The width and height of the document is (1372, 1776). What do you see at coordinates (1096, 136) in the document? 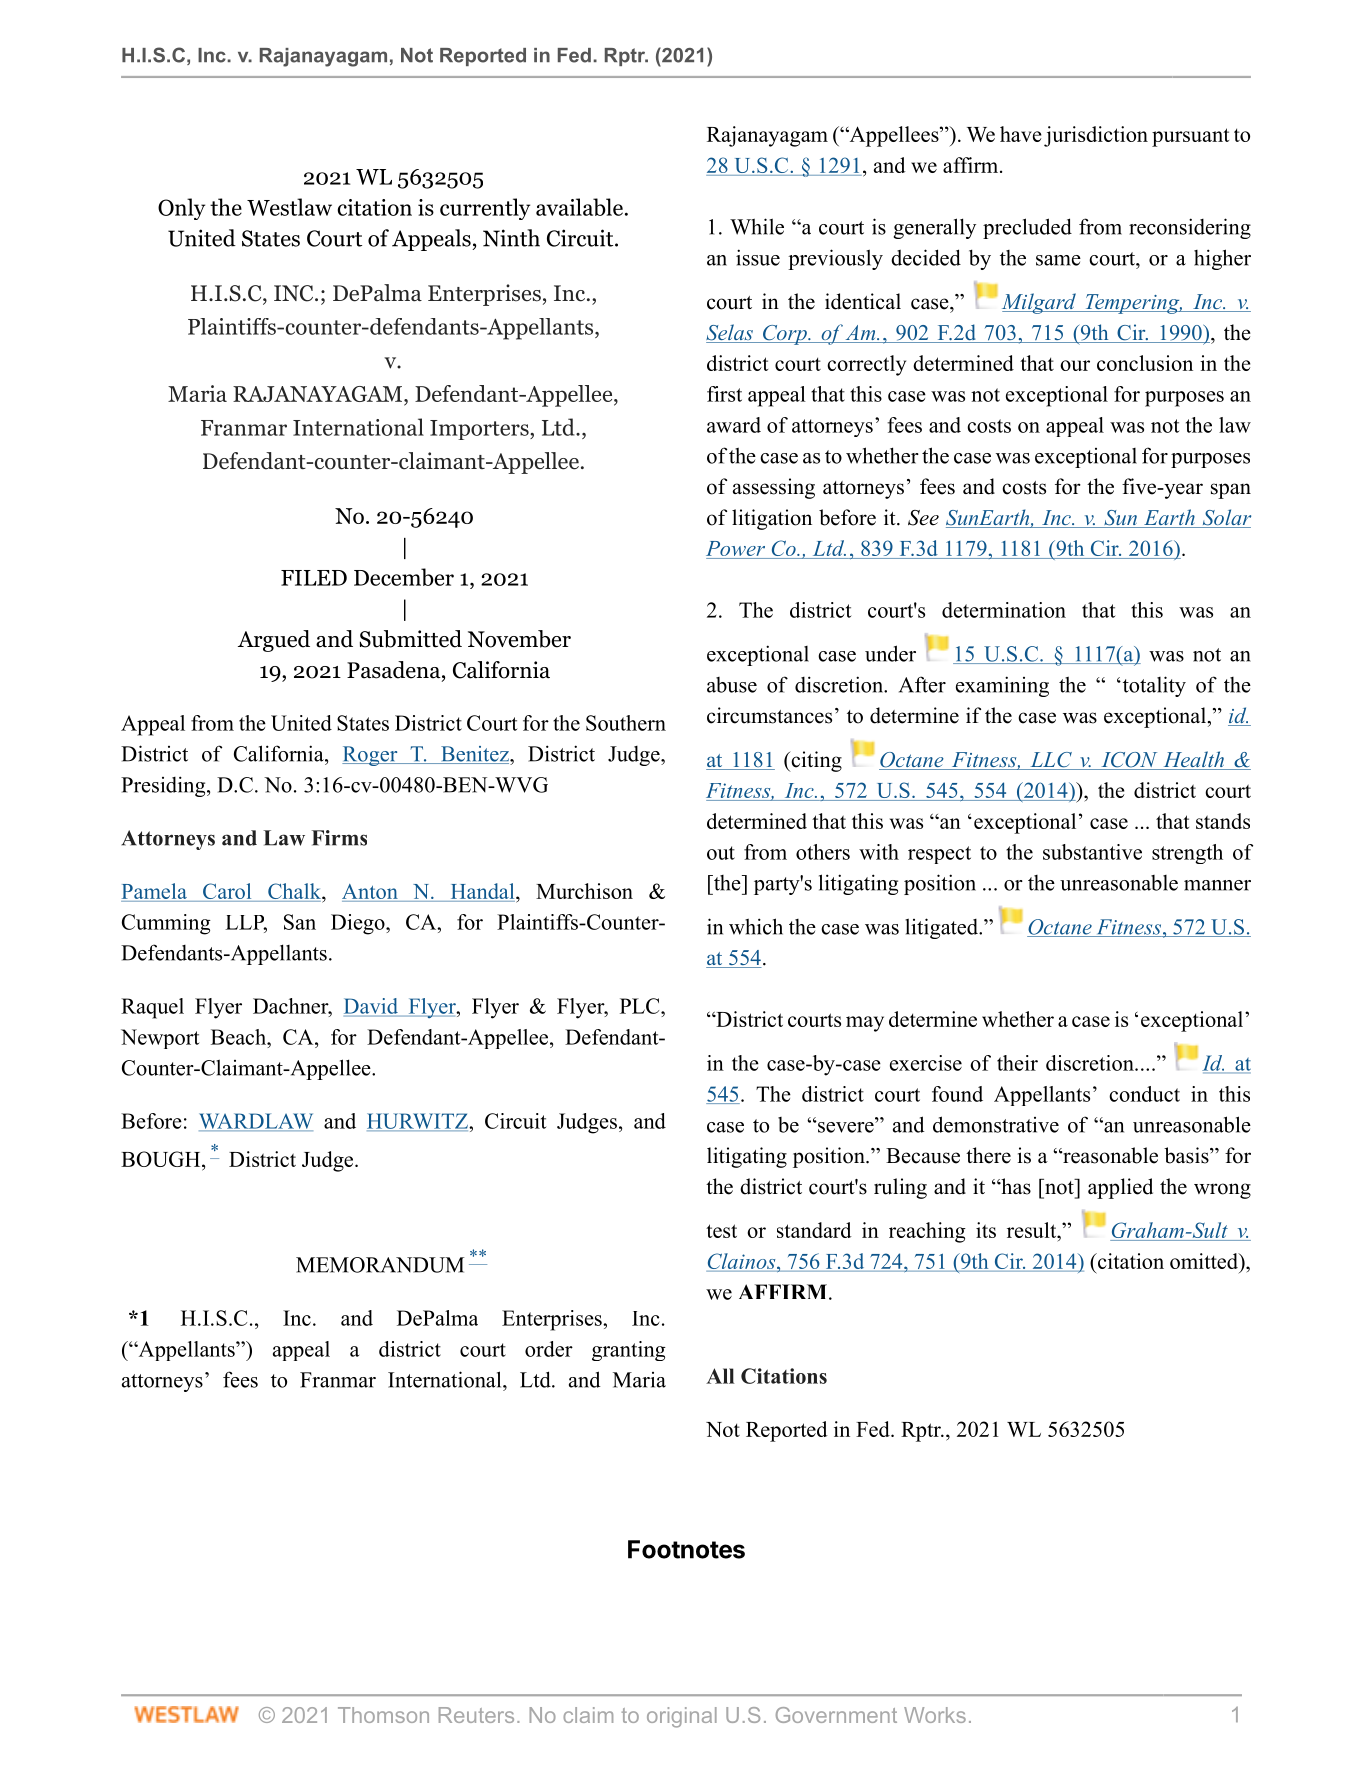
I see `jurisdiction` at bounding box center [1096, 136].
